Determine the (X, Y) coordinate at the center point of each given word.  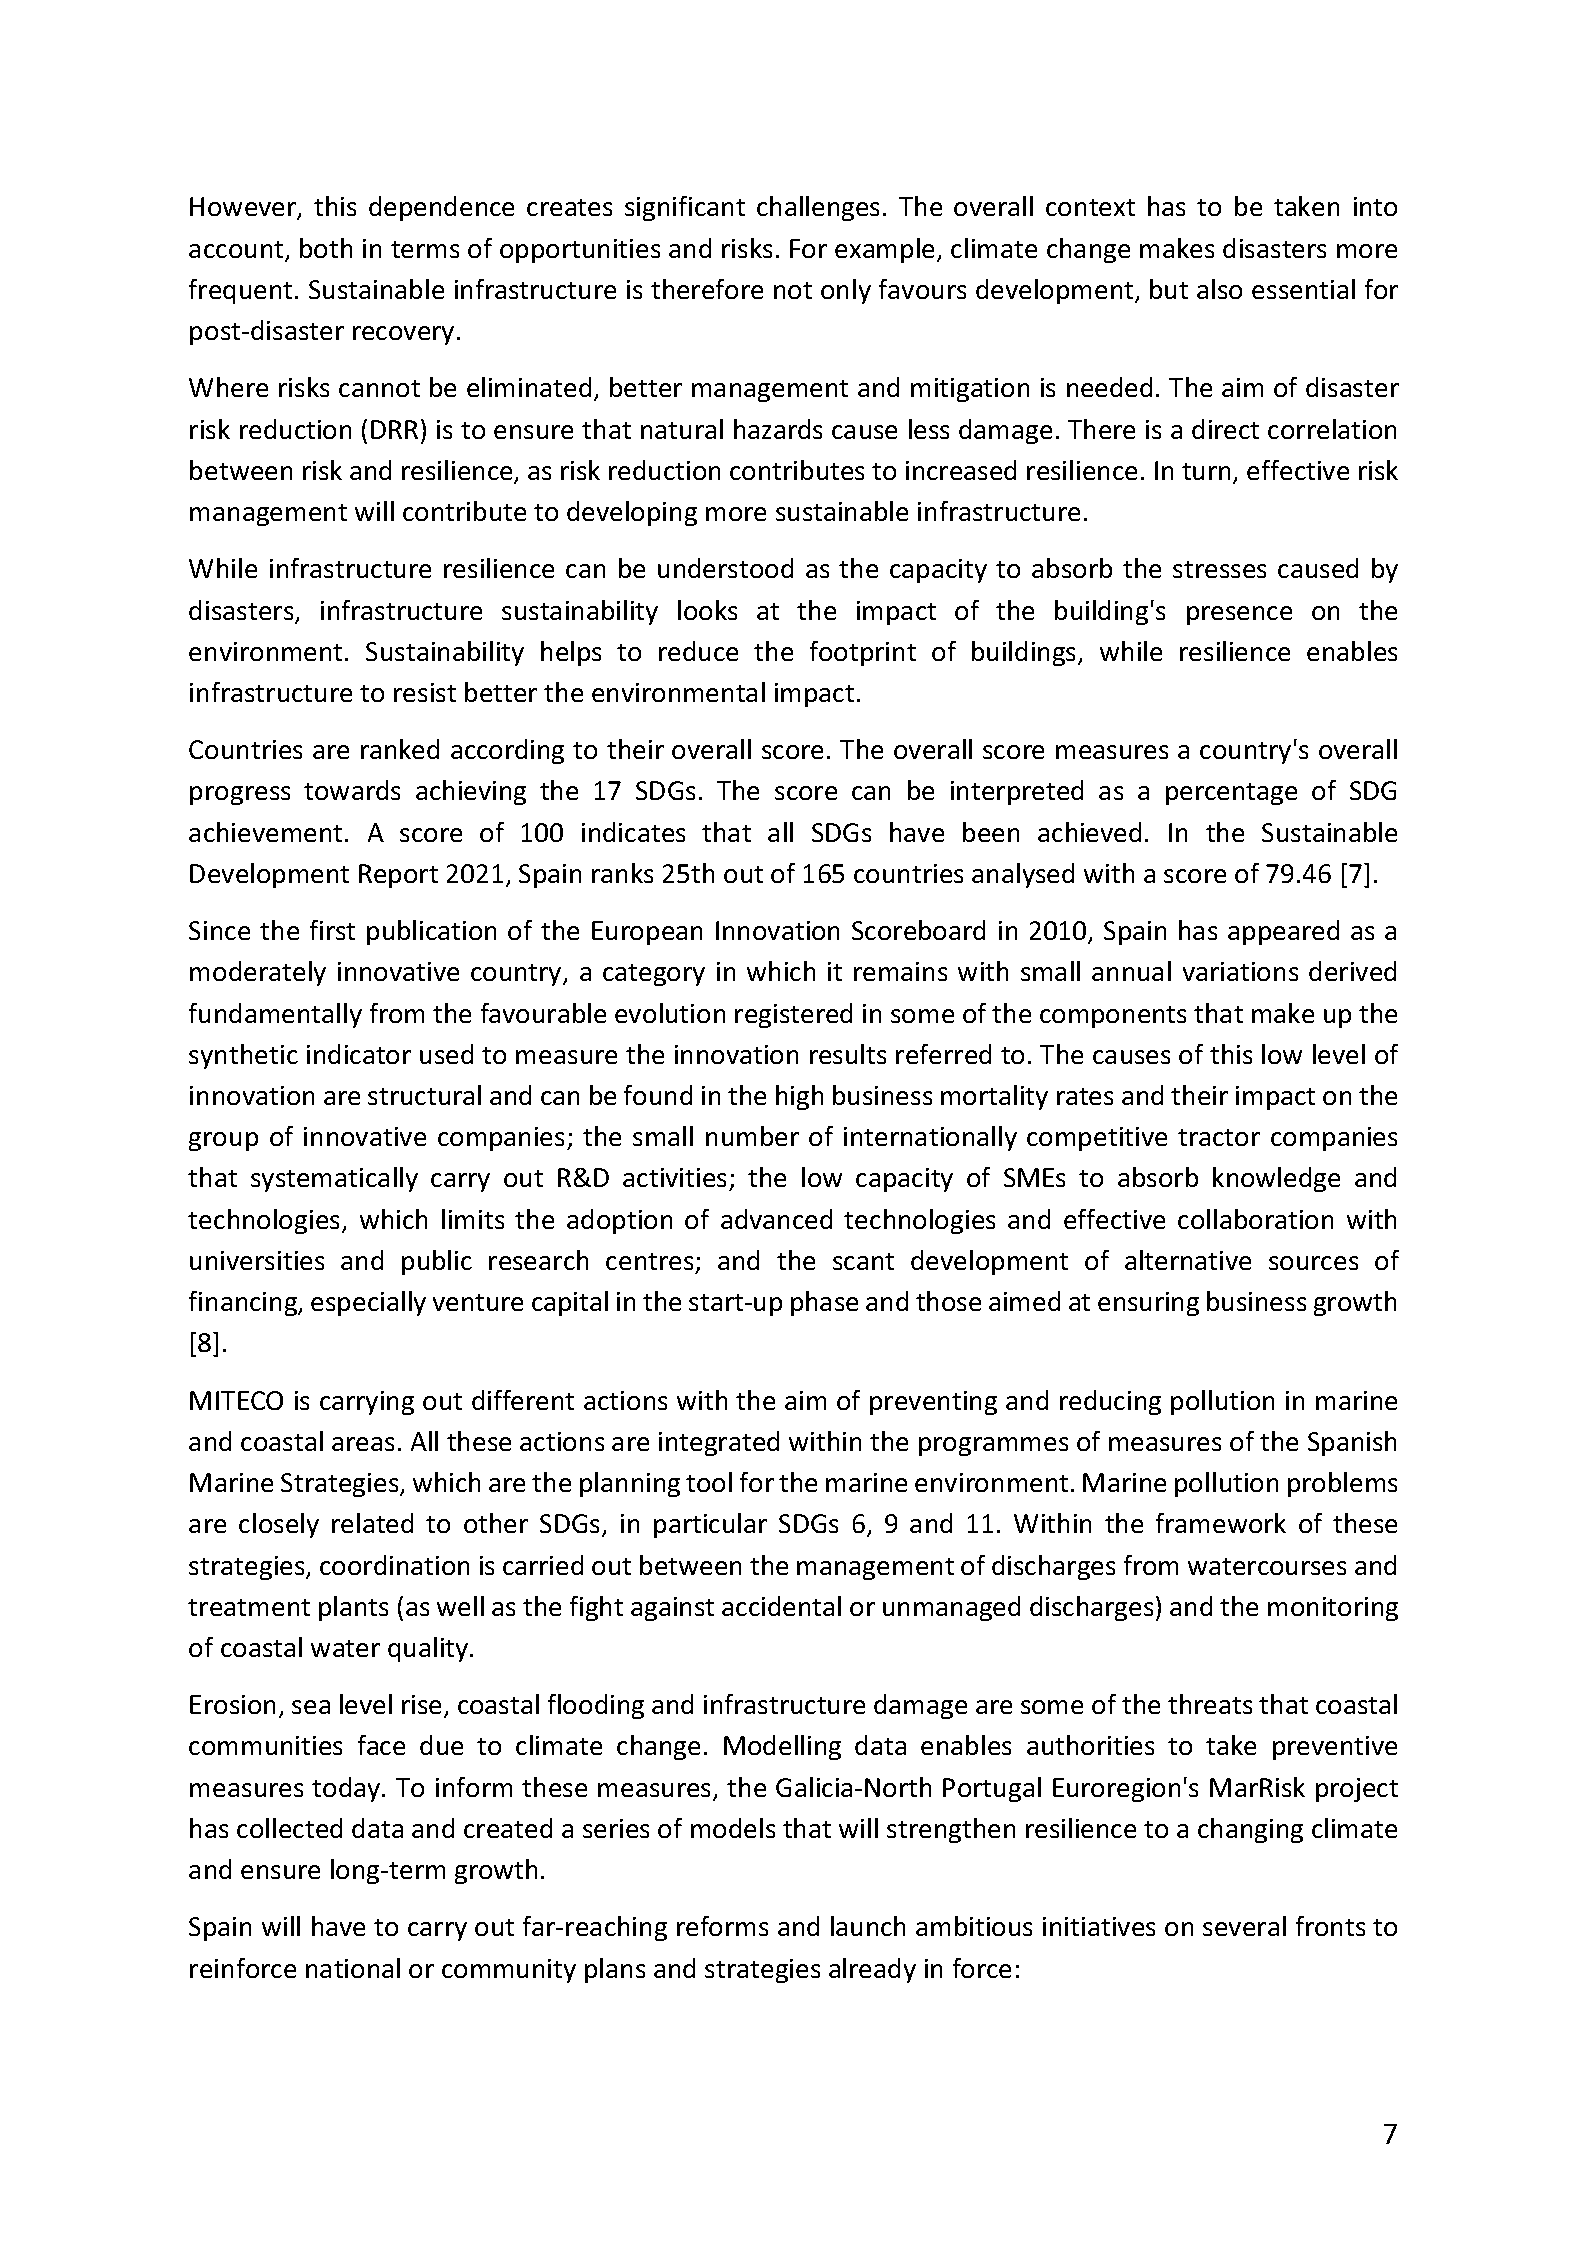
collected (289, 1828)
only (846, 291)
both (326, 248)
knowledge (1276, 1179)
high (799, 1097)
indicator (359, 1054)
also (1219, 289)
